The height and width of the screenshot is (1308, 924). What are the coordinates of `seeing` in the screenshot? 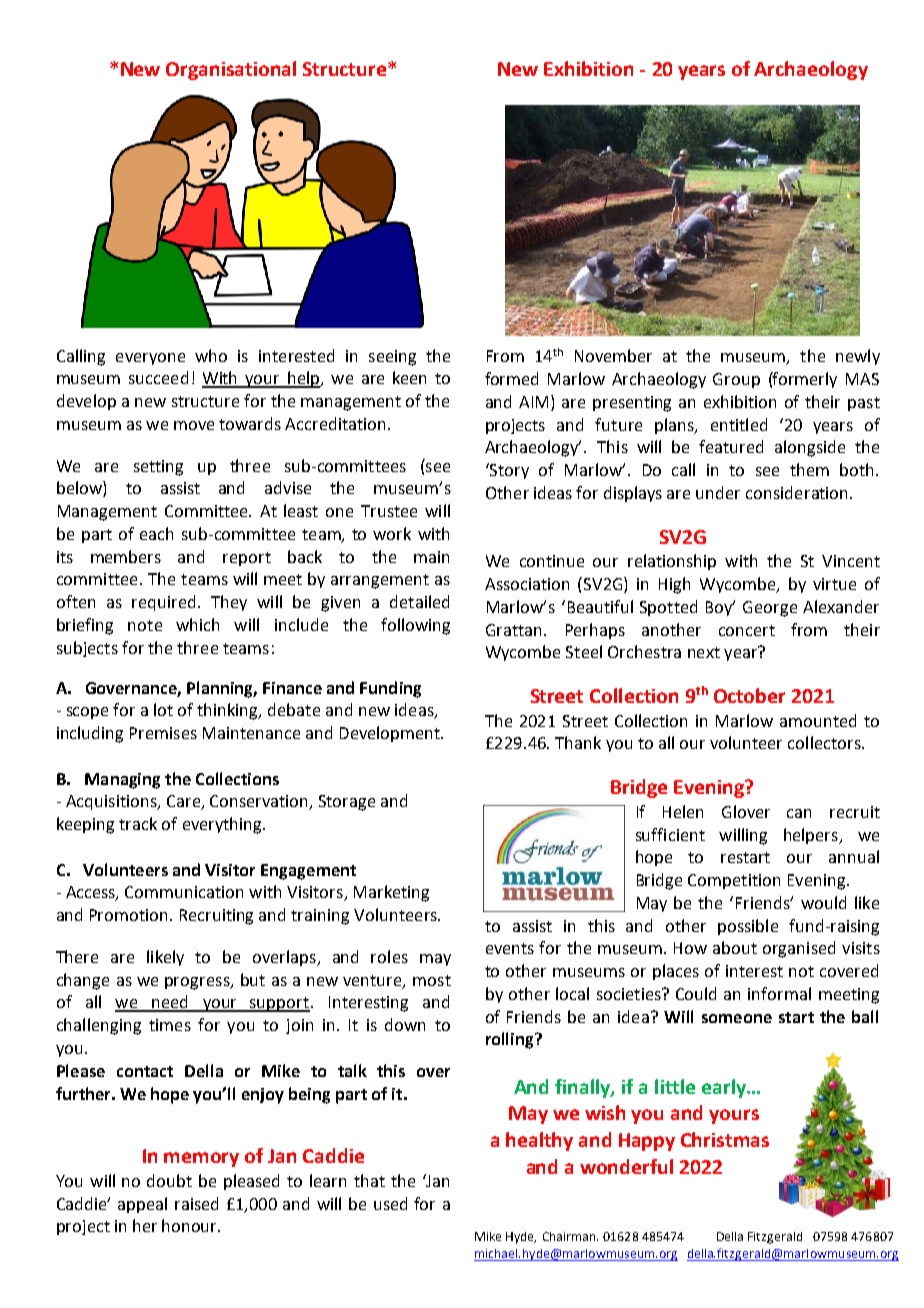 It's located at (392, 358).
